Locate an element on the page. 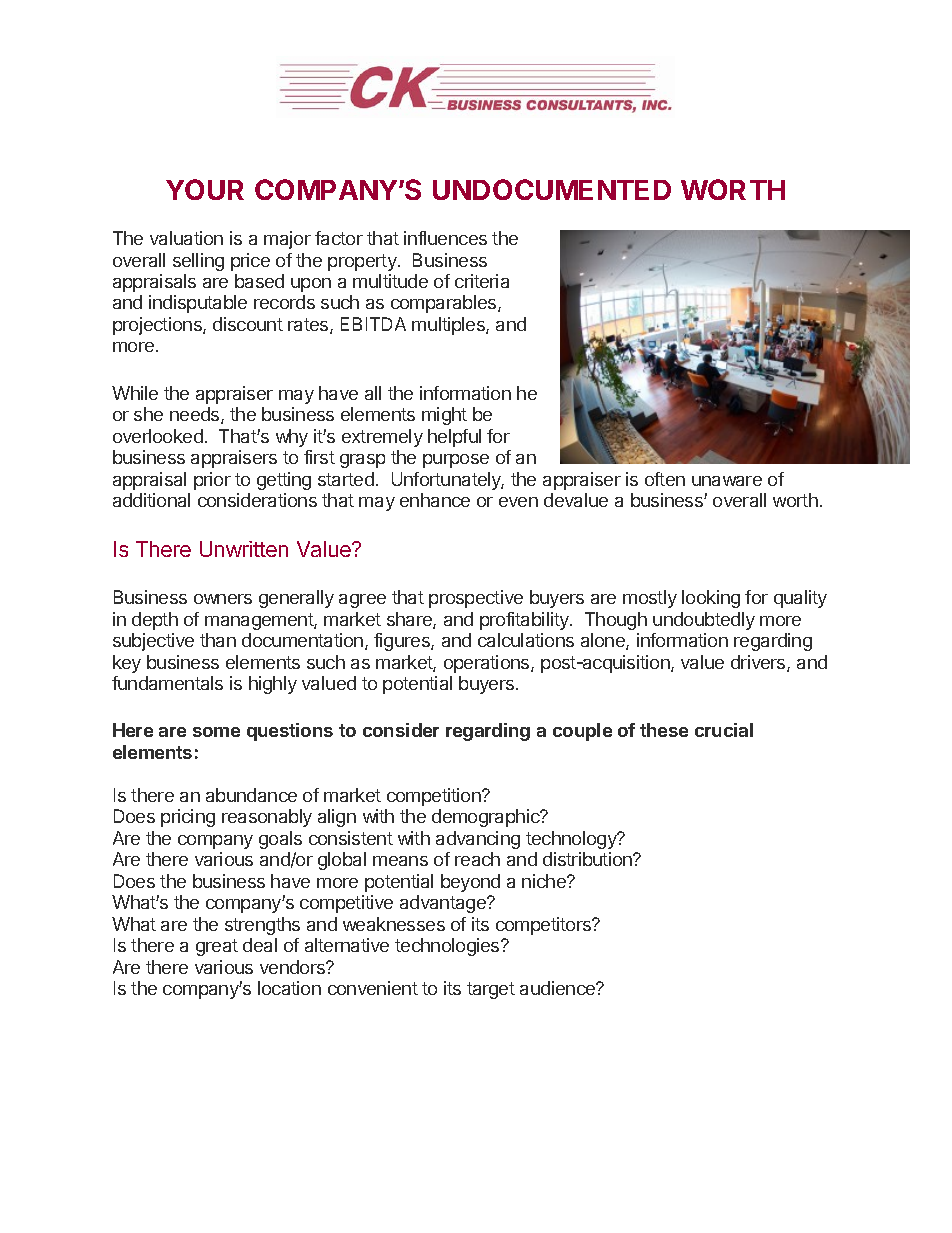 The image size is (952, 1233). great is located at coordinates (217, 947).
